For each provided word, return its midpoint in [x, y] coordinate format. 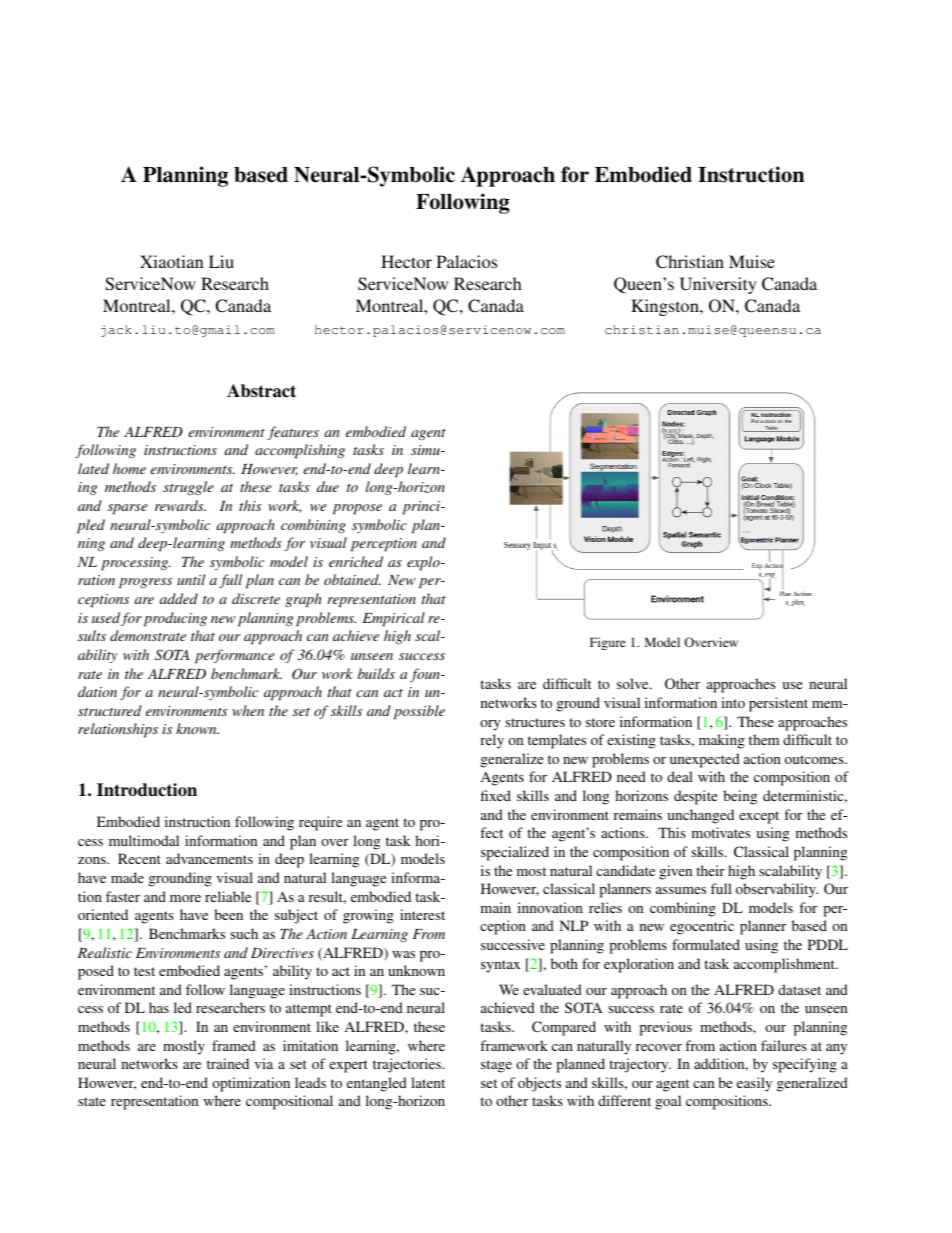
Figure [608, 643]
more [185, 898]
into [733, 702]
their [710, 870]
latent [428, 1082]
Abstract [261, 391]
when [248, 710]
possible [419, 712]
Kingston [666, 307]
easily [754, 1084]
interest [422, 914]
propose [357, 509]
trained [228, 1063]
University [718, 285]
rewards [180, 505]
